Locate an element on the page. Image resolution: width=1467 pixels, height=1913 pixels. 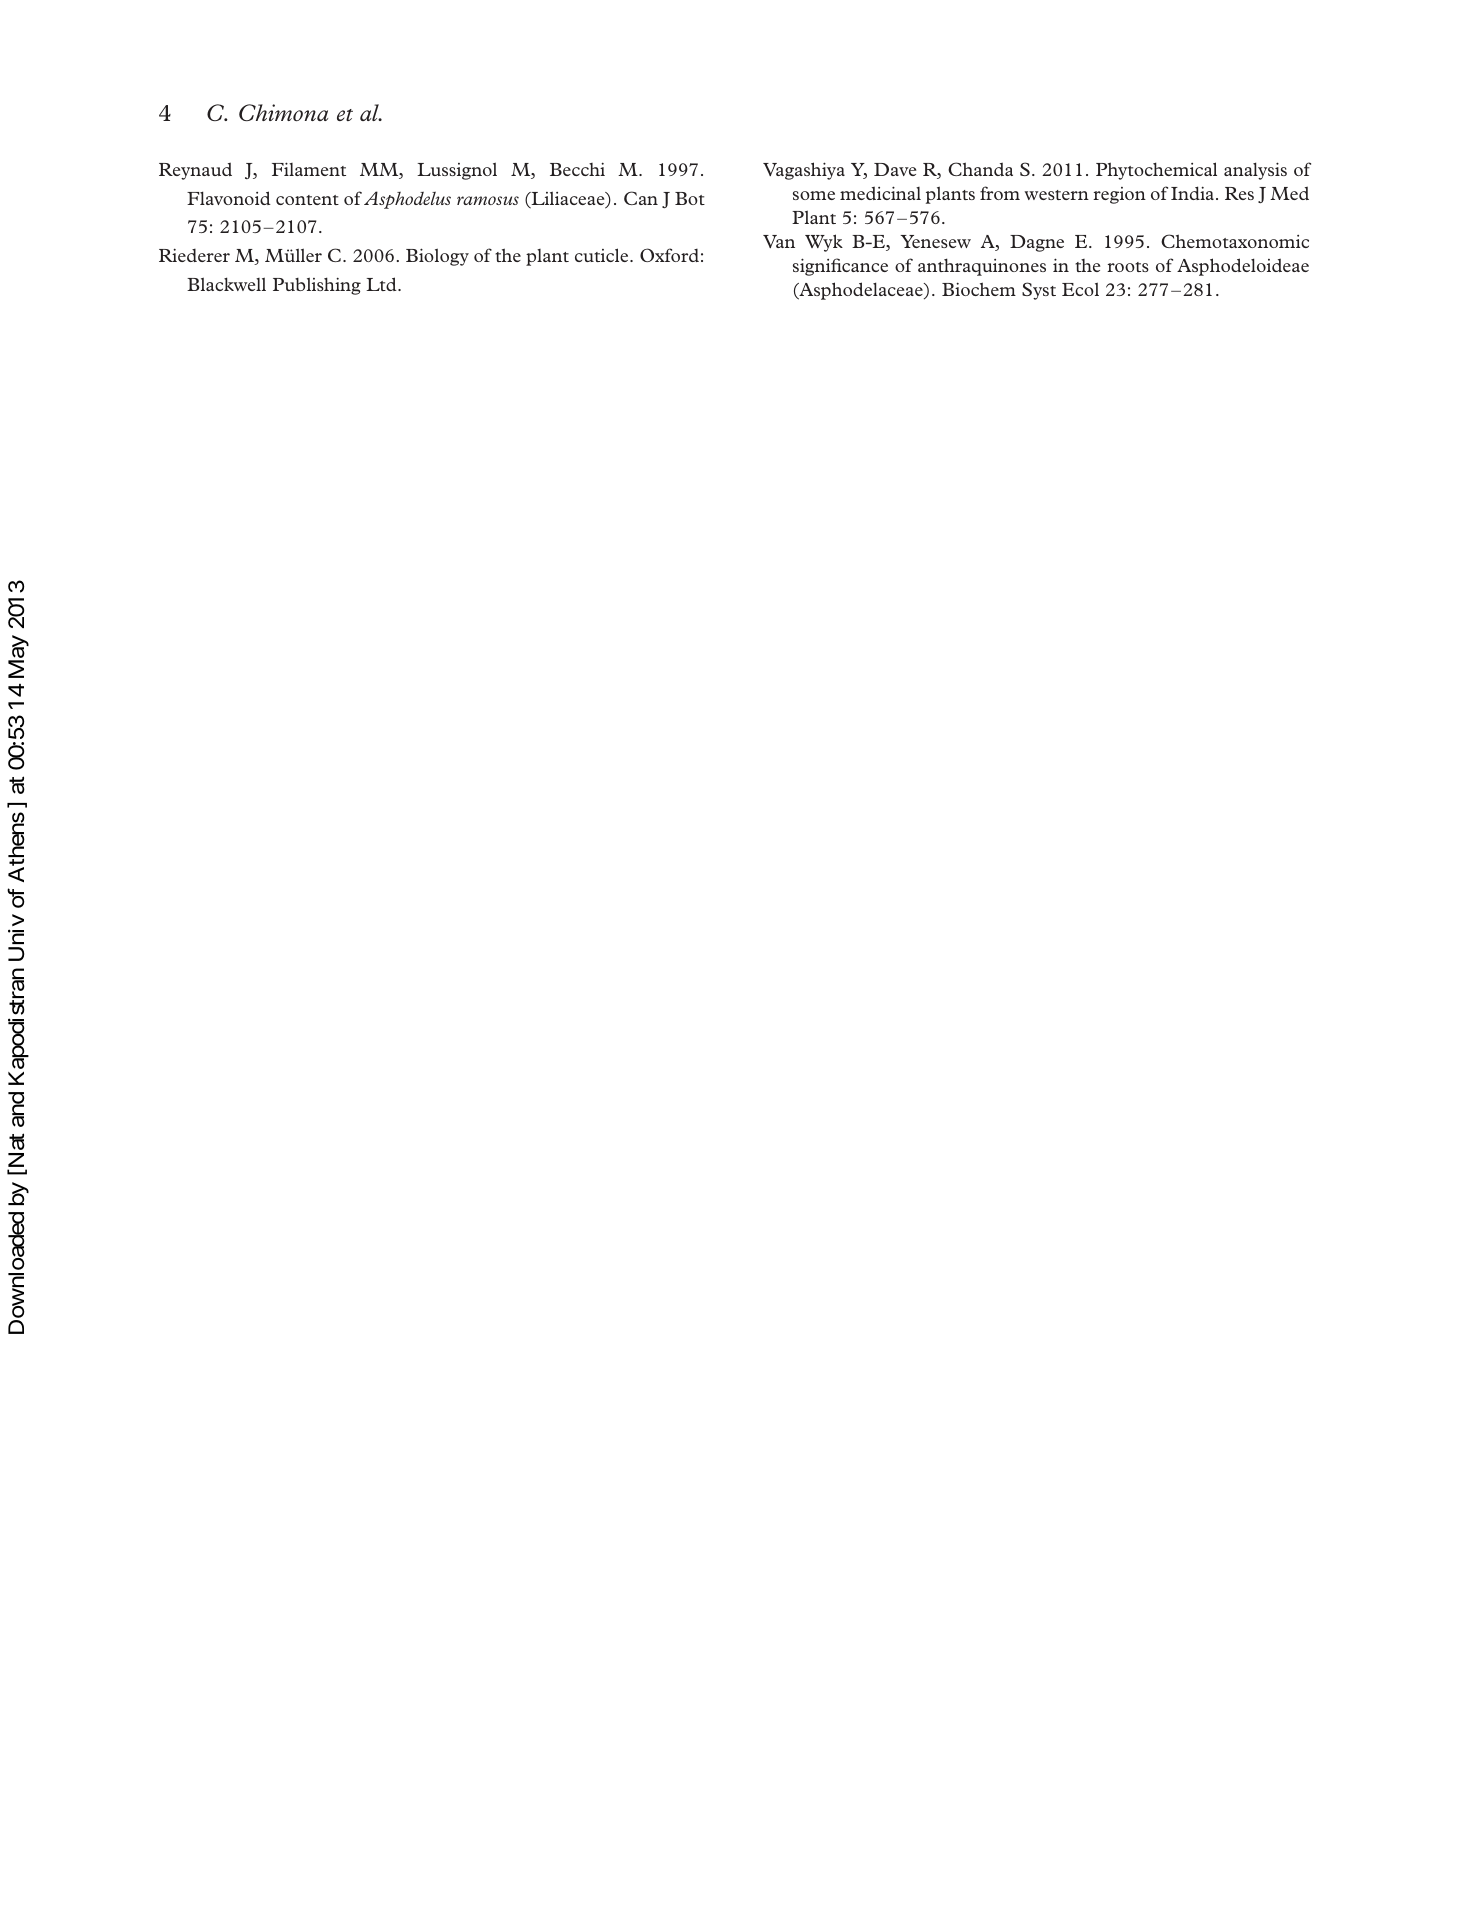
Van is located at coordinates (779, 241).
